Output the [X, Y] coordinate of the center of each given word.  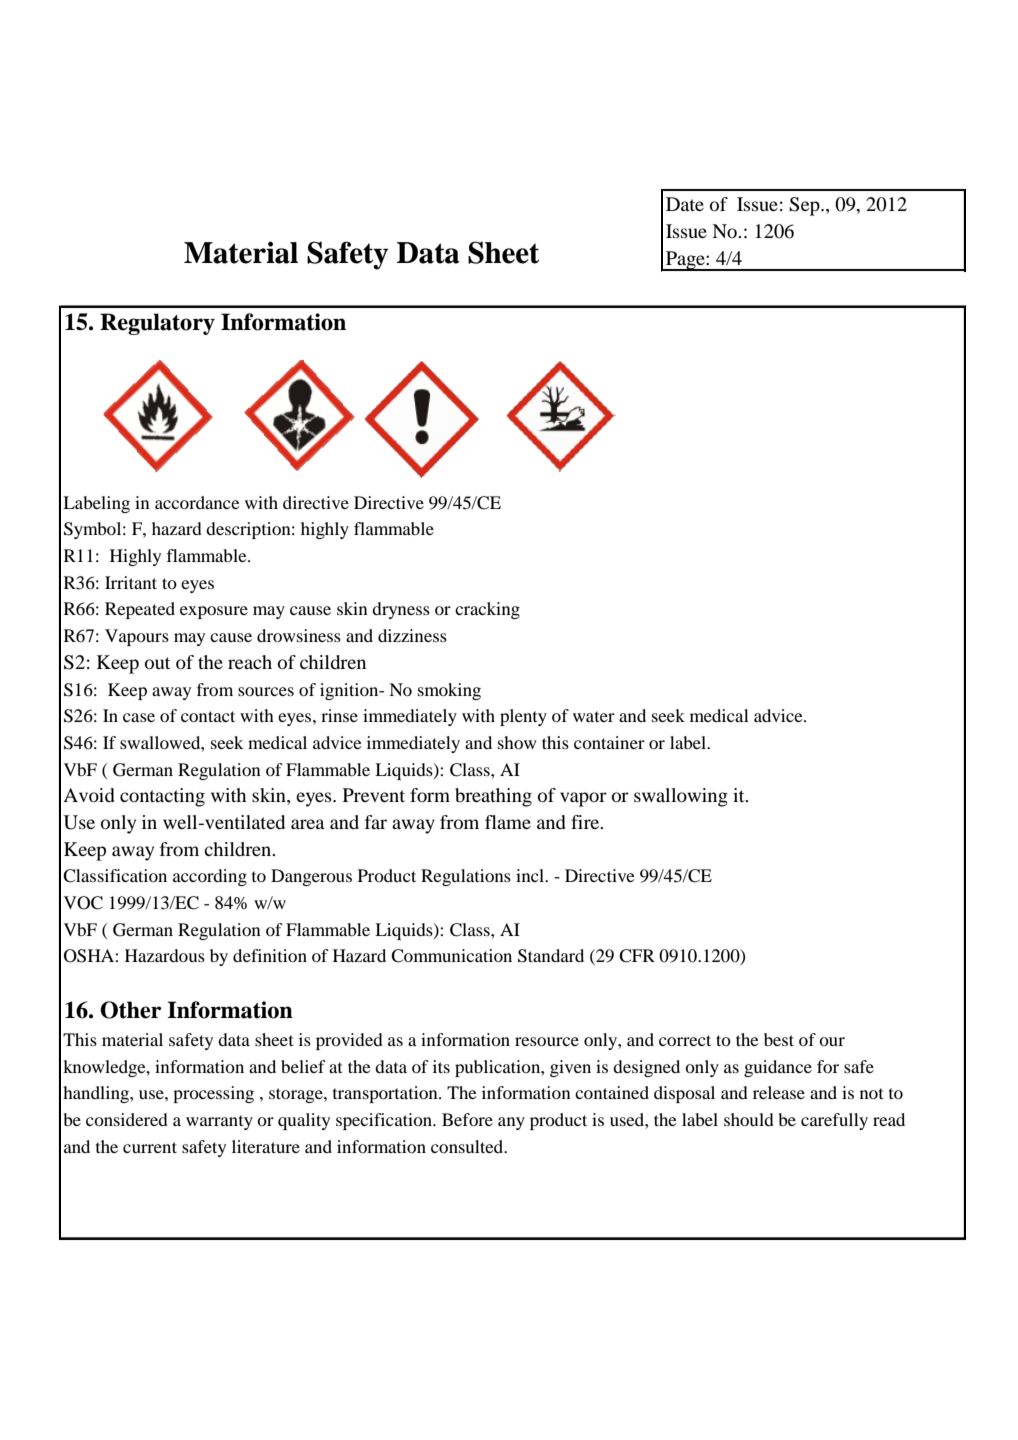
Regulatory [157, 324]
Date [685, 204]
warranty [219, 1122]
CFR [637, 956]
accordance [197, 502]
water [594, 716]
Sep [805, 206]
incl [531, 875]
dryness [401, 610]
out [157, 663]
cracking [487, 610]
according [210, 877]
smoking [449, 691]
